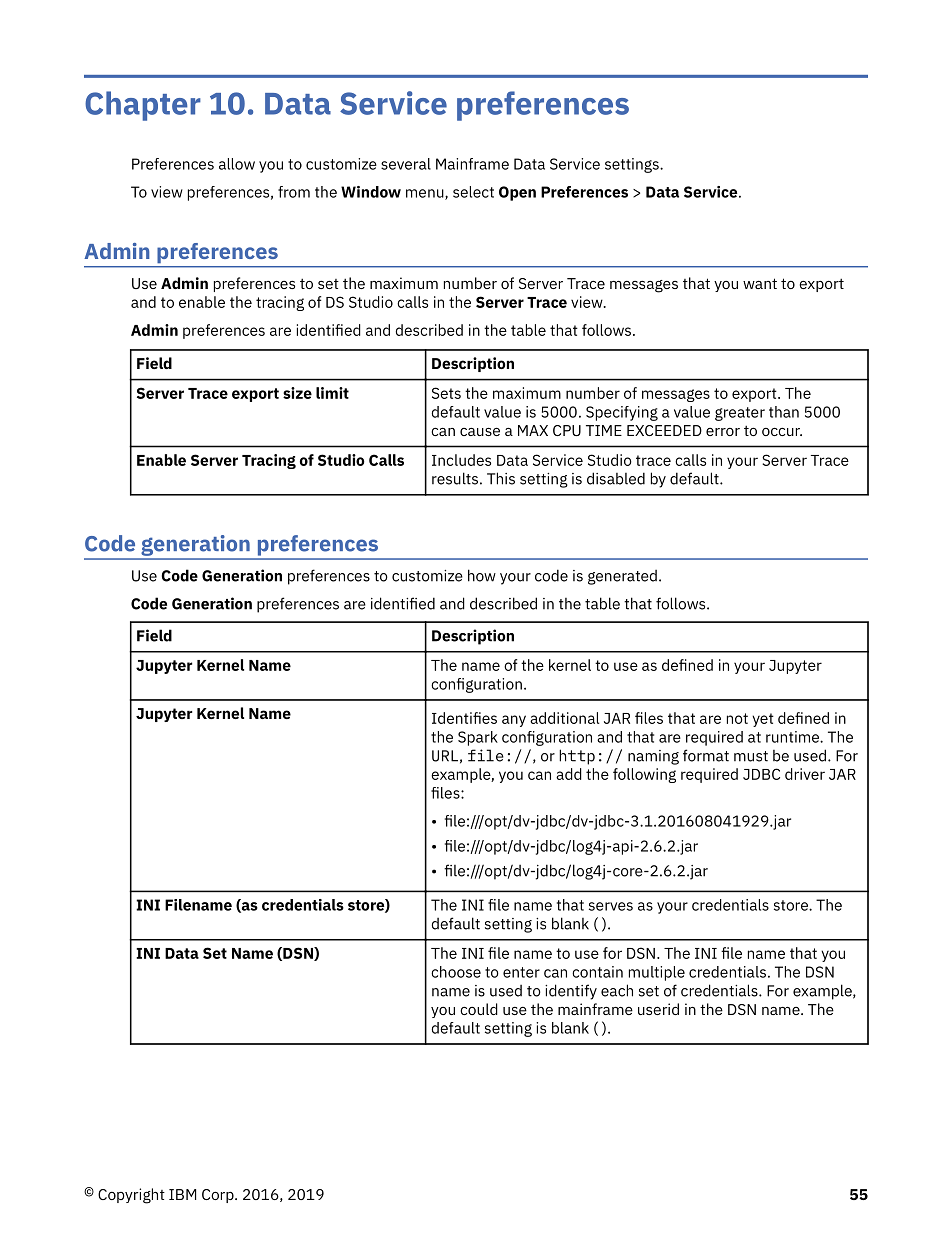 This screenshot has height=1233, width=952. I want to click on Corp, so click(219, 1196).
